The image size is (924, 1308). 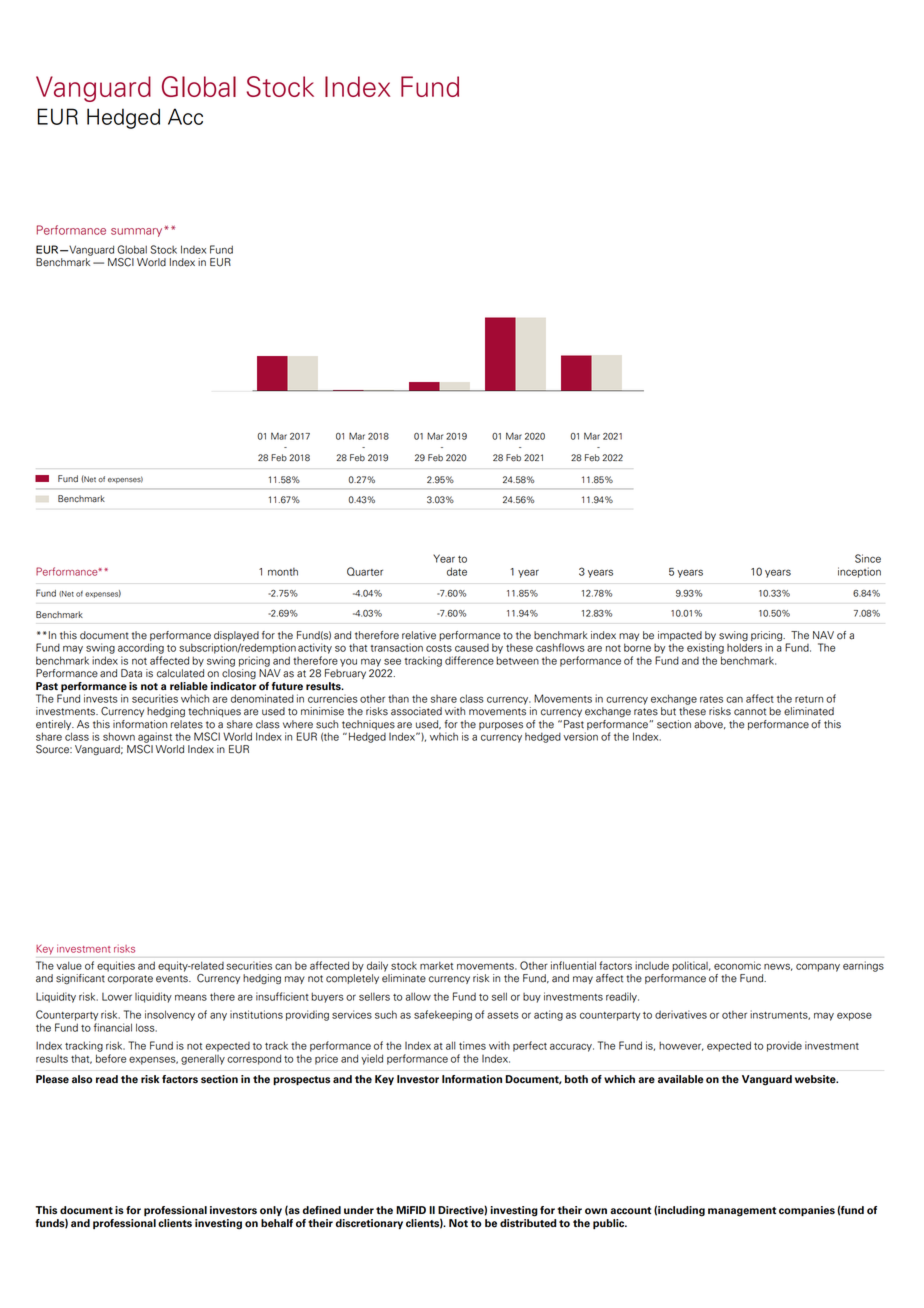 What do you see at coordinates (868, 558) in the document?
I see `Since` at bounding box center [868, 558].
